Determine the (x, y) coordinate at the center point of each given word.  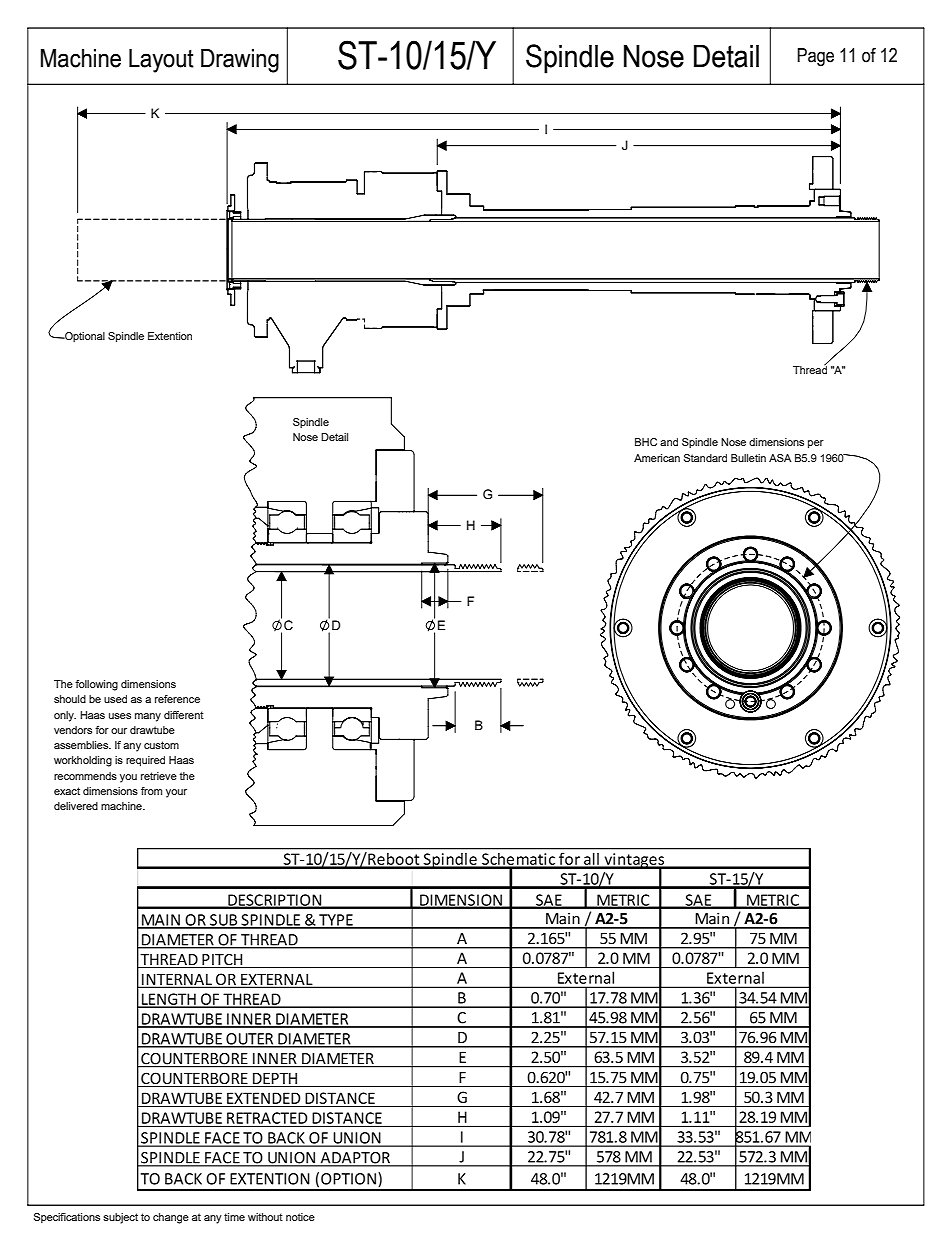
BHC (646, 442)
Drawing (240, 61)
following (96, 685)
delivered (76, 806)
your (176, 793)
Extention (170, 336)
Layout (161, 61)
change (171, 1218)
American (657, 458)
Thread (810, 368)
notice (300, 1217)
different (184, 715)
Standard (705, 458)
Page (815, 57)
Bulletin (748, 458)
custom (161, 745)
